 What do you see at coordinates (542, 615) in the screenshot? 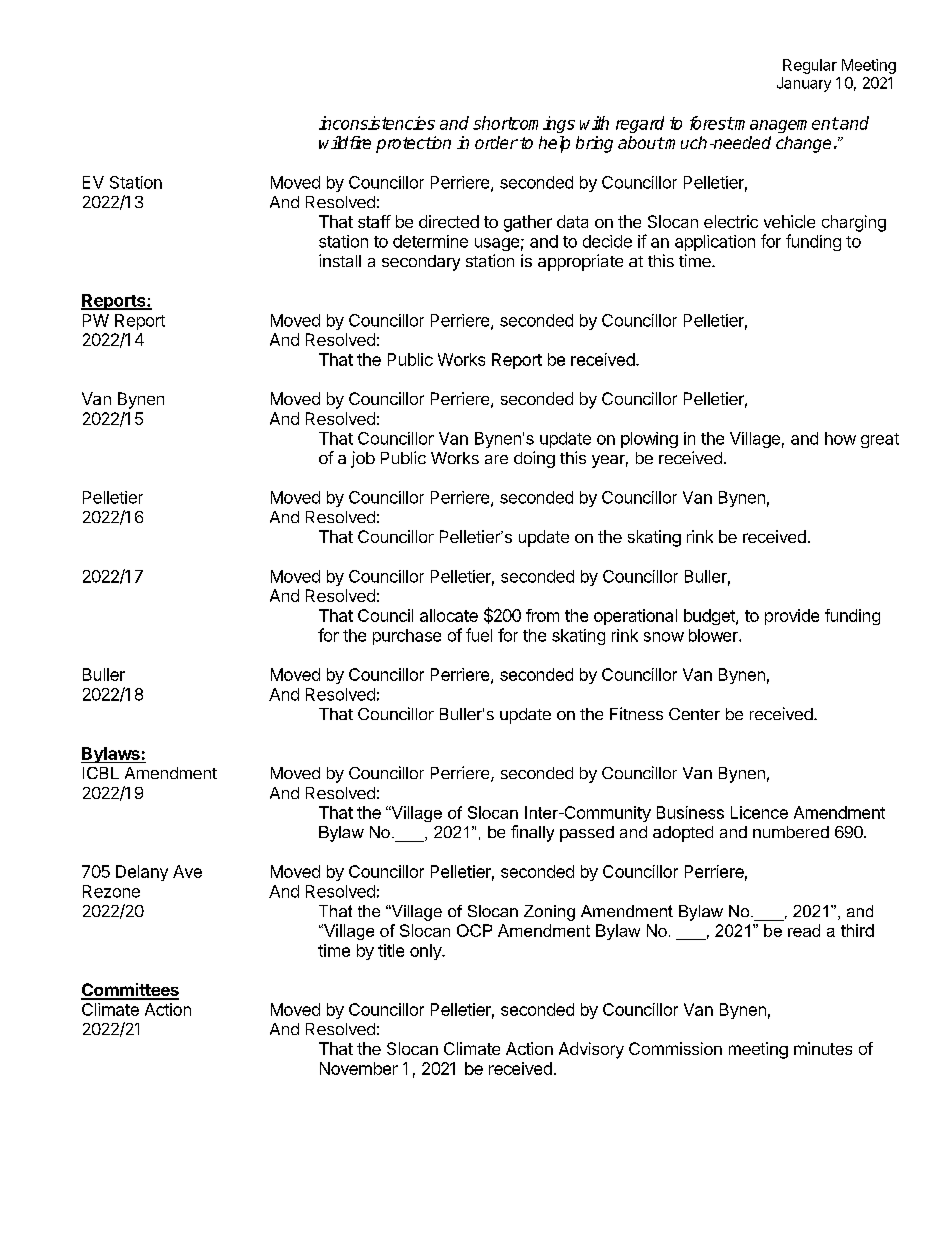
I see `from` at bounding box center [542, 615].
